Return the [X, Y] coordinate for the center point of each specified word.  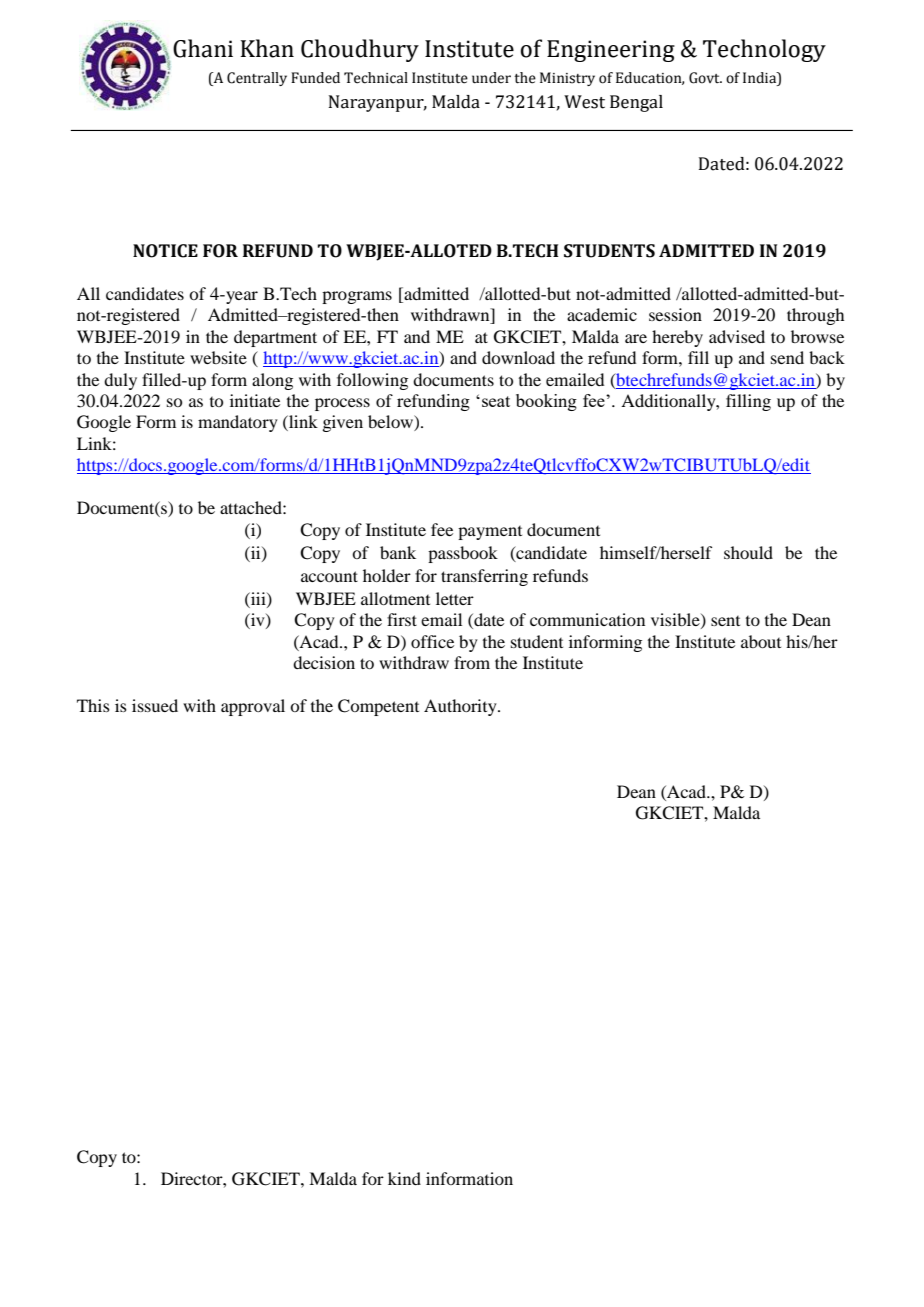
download [518, 357]
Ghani [203, 48]
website [218, 357]
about [761, 641]
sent [725, 621]
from [472, 662]
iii [258, 599]
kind [404, 1178]
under [491, 78]
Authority [461, 707]
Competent [378, 707]
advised [737, 336]
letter [455, 598]
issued [155, 705]
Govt [705, 78]
